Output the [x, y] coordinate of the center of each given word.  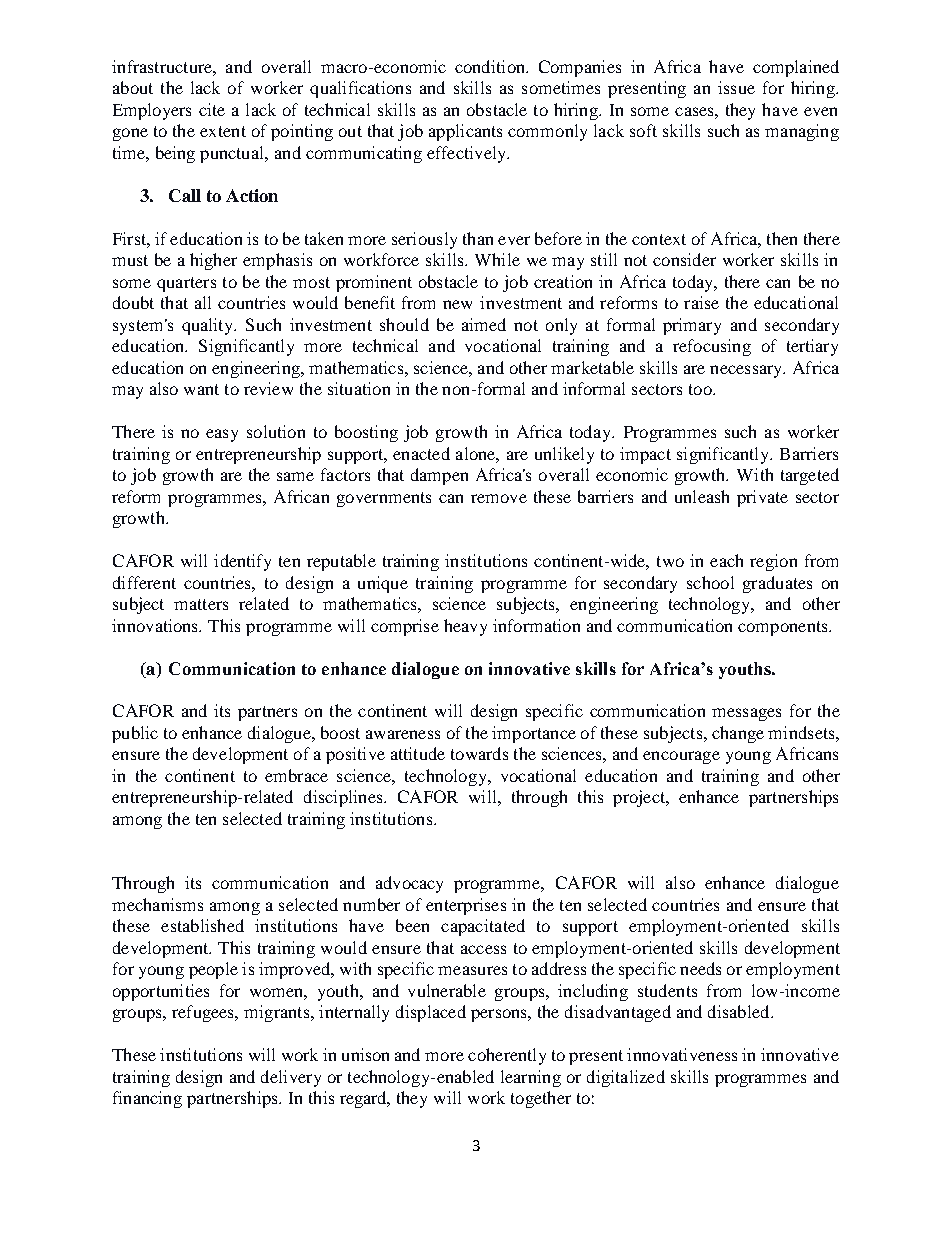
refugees [204, 1013]
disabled [740, 1011]
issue [736, 87]
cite [212, 109]
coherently [507, 1056]
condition [491, 66]
